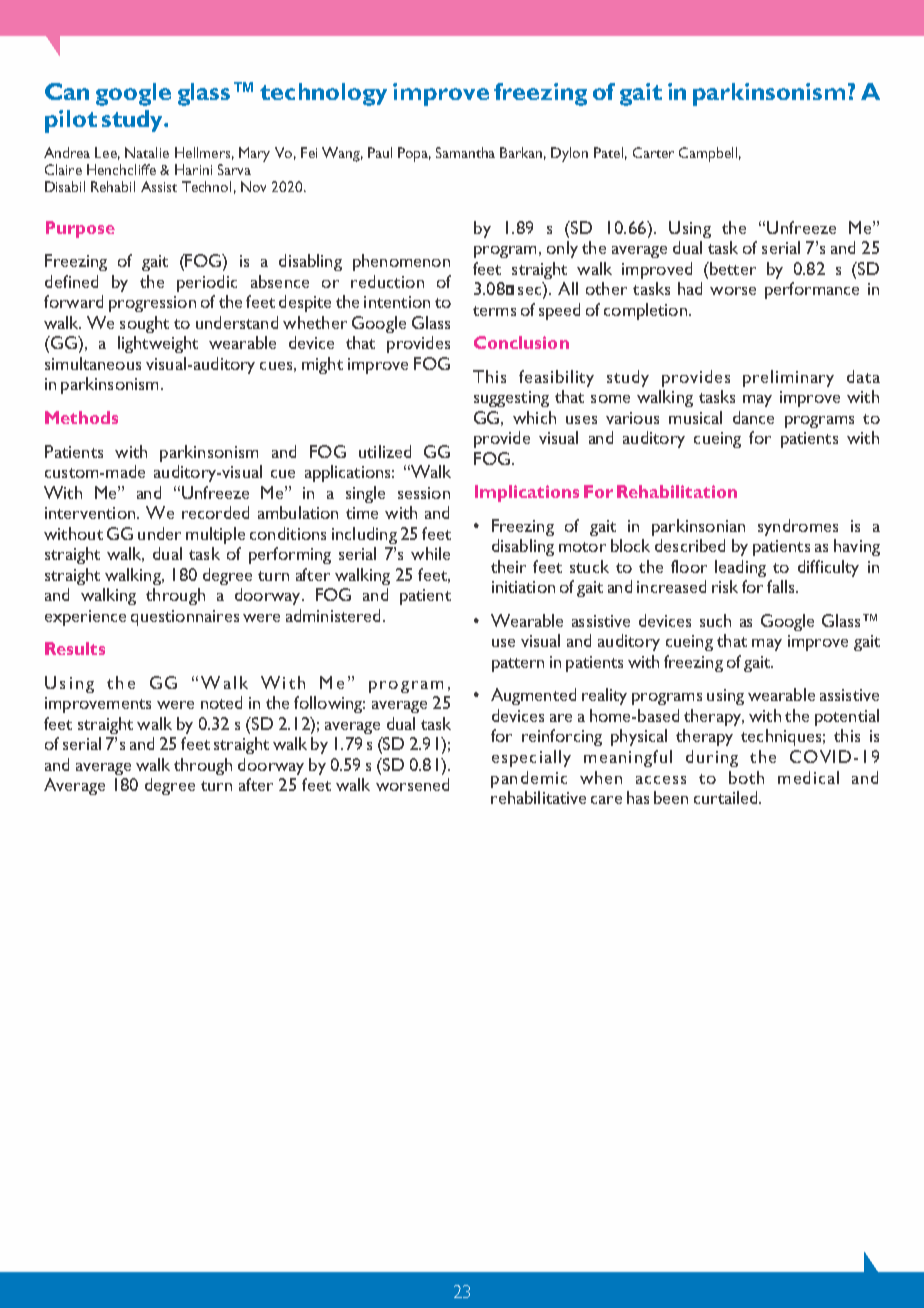 This page has width=924, height=1308. What do you see at coordinates (523, 587) in the page?
I see `initiation` at bounding box center [523, 587].
